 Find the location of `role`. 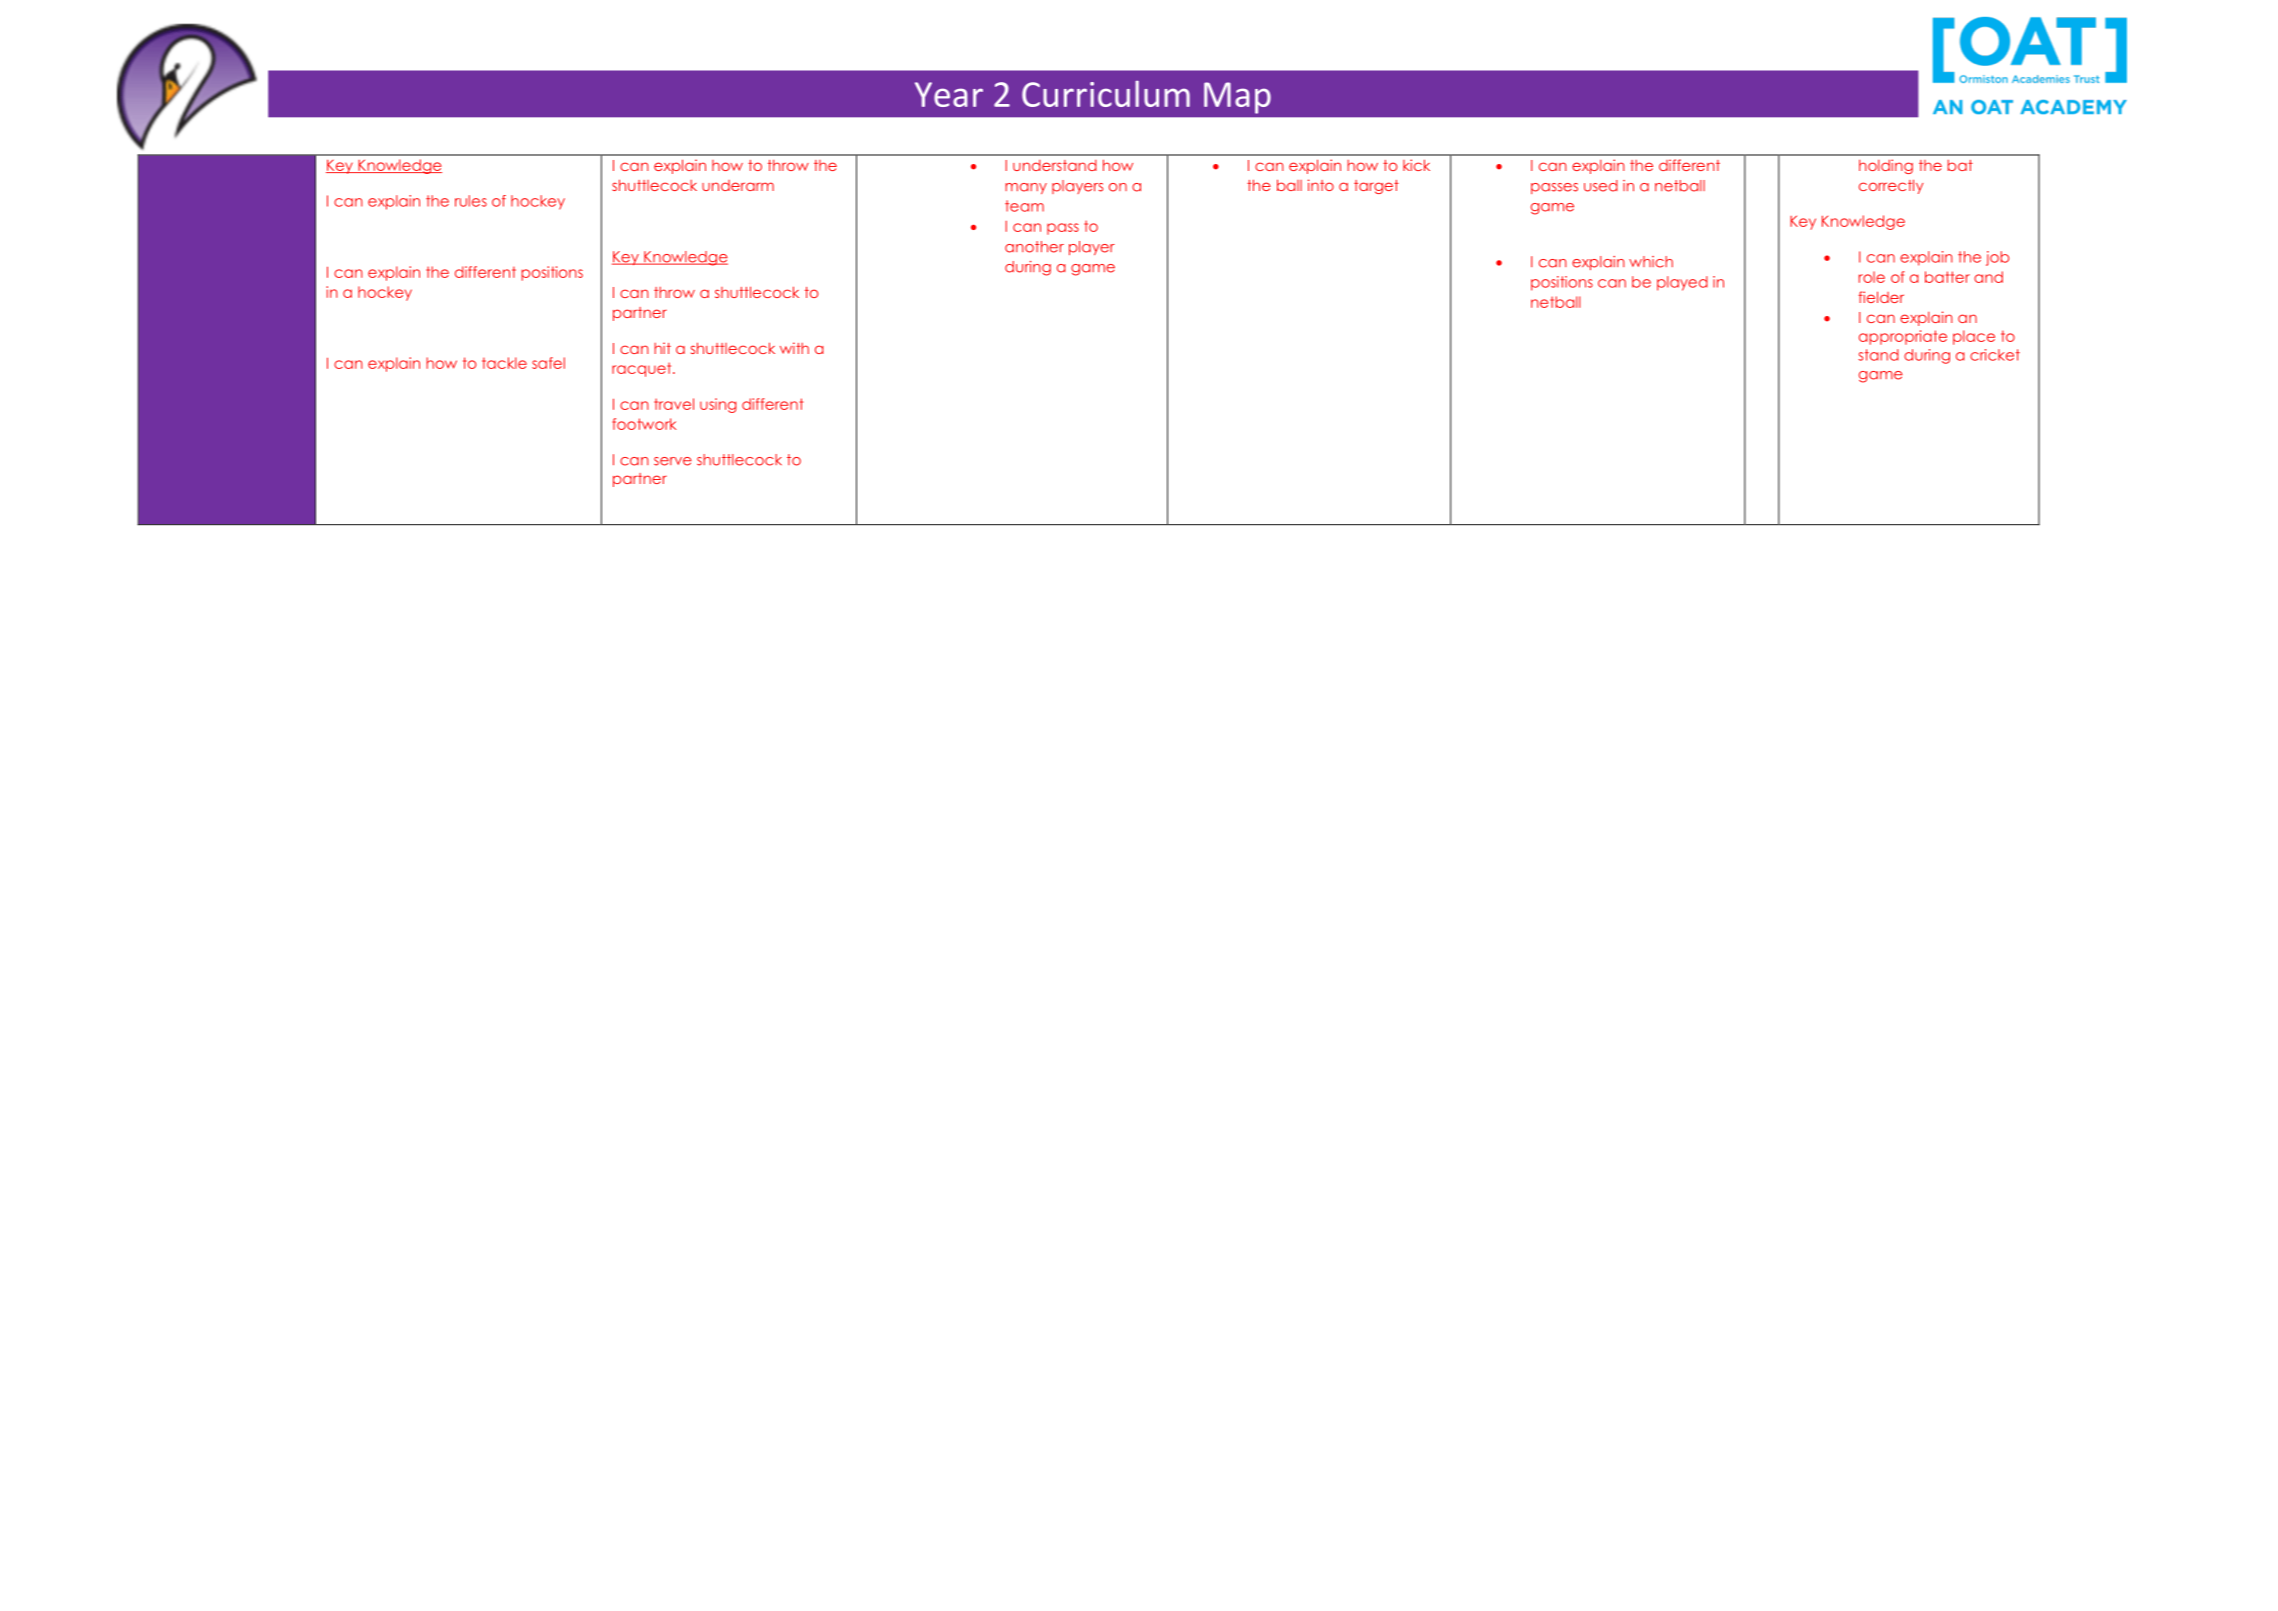

role is located at coordinates (1872, 277).
